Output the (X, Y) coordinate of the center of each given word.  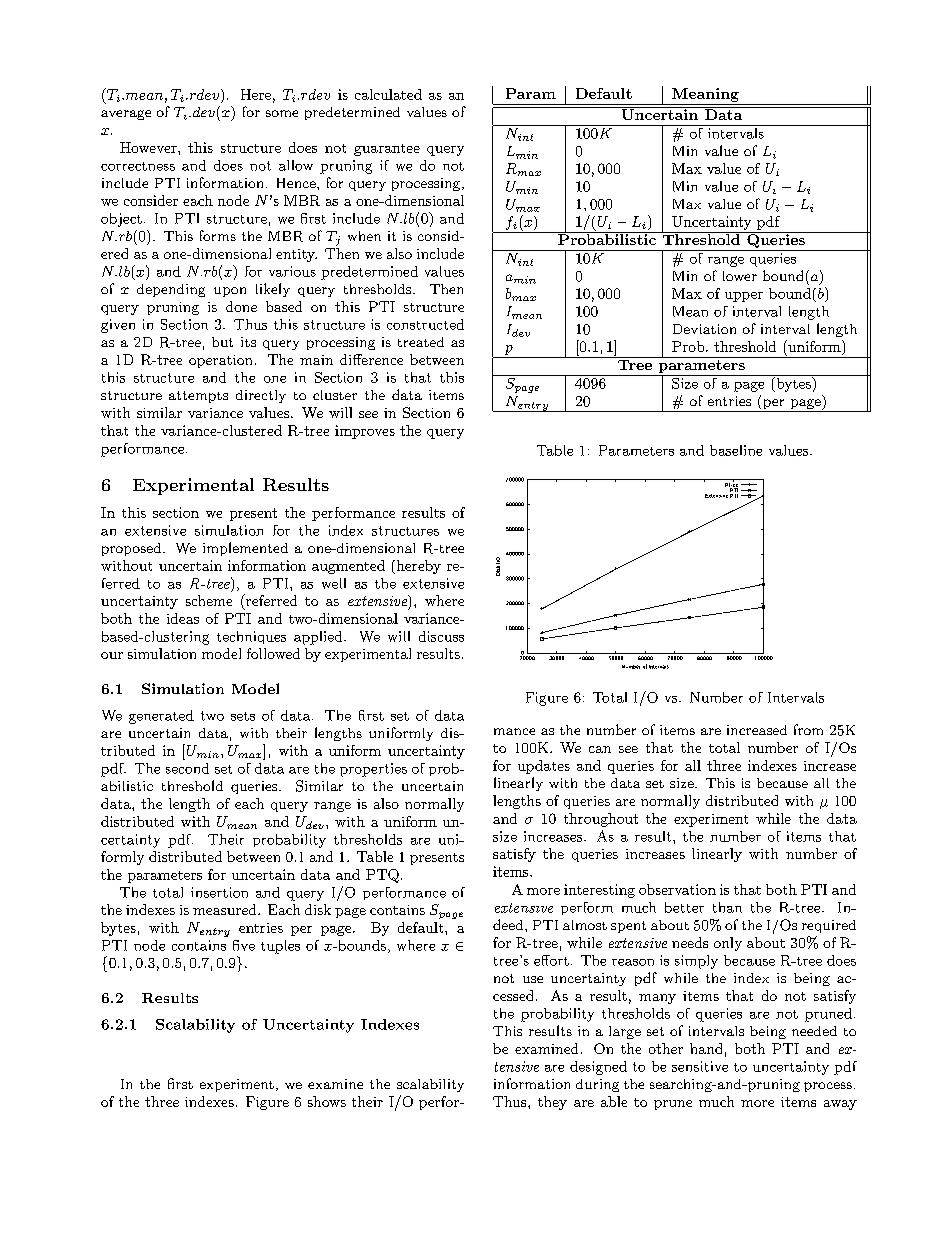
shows (327, 1101)
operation (220, 361)
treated (421, 342)
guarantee (387, 150)
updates (544, 767)
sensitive (700, 1066)
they (552, 1103)
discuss (441, 636)
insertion (219, 892)
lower (740, 276)
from (808, 729)
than (727, 907)
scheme (209, 600)
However (149, 147)
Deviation (704, 329)
